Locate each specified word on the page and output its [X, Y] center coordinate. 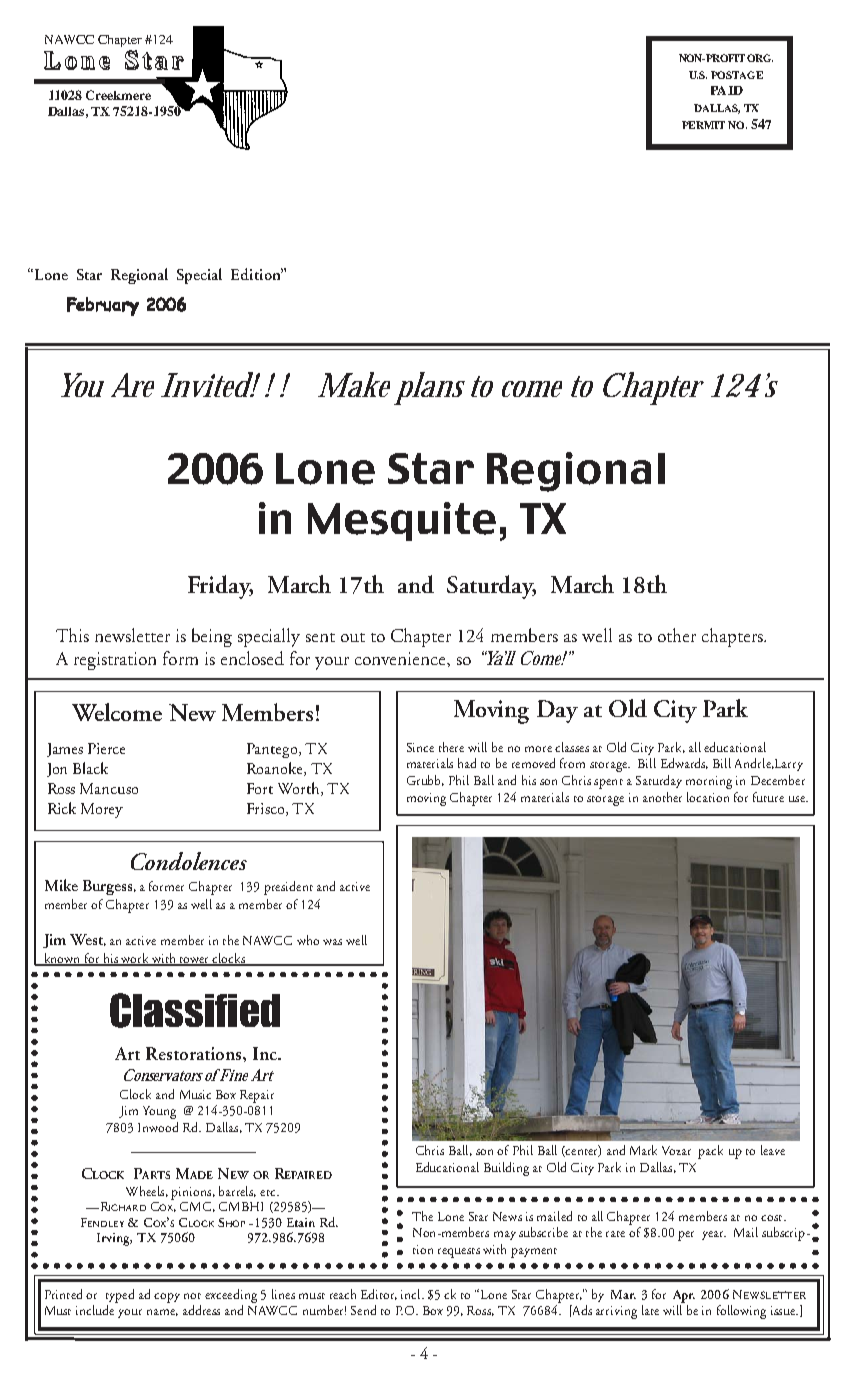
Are [132, 385]
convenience [401, 658]
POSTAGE [737, 75]
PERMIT [703, 125]
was [332, 942]
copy [167, 1298]
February [103, 306]
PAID [727, 90]
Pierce [106, 748]
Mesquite [402, 521]
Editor [379, 1294]
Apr [684, 1296]
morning [709, 782]
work [135, 959]
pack [710, 1152]
